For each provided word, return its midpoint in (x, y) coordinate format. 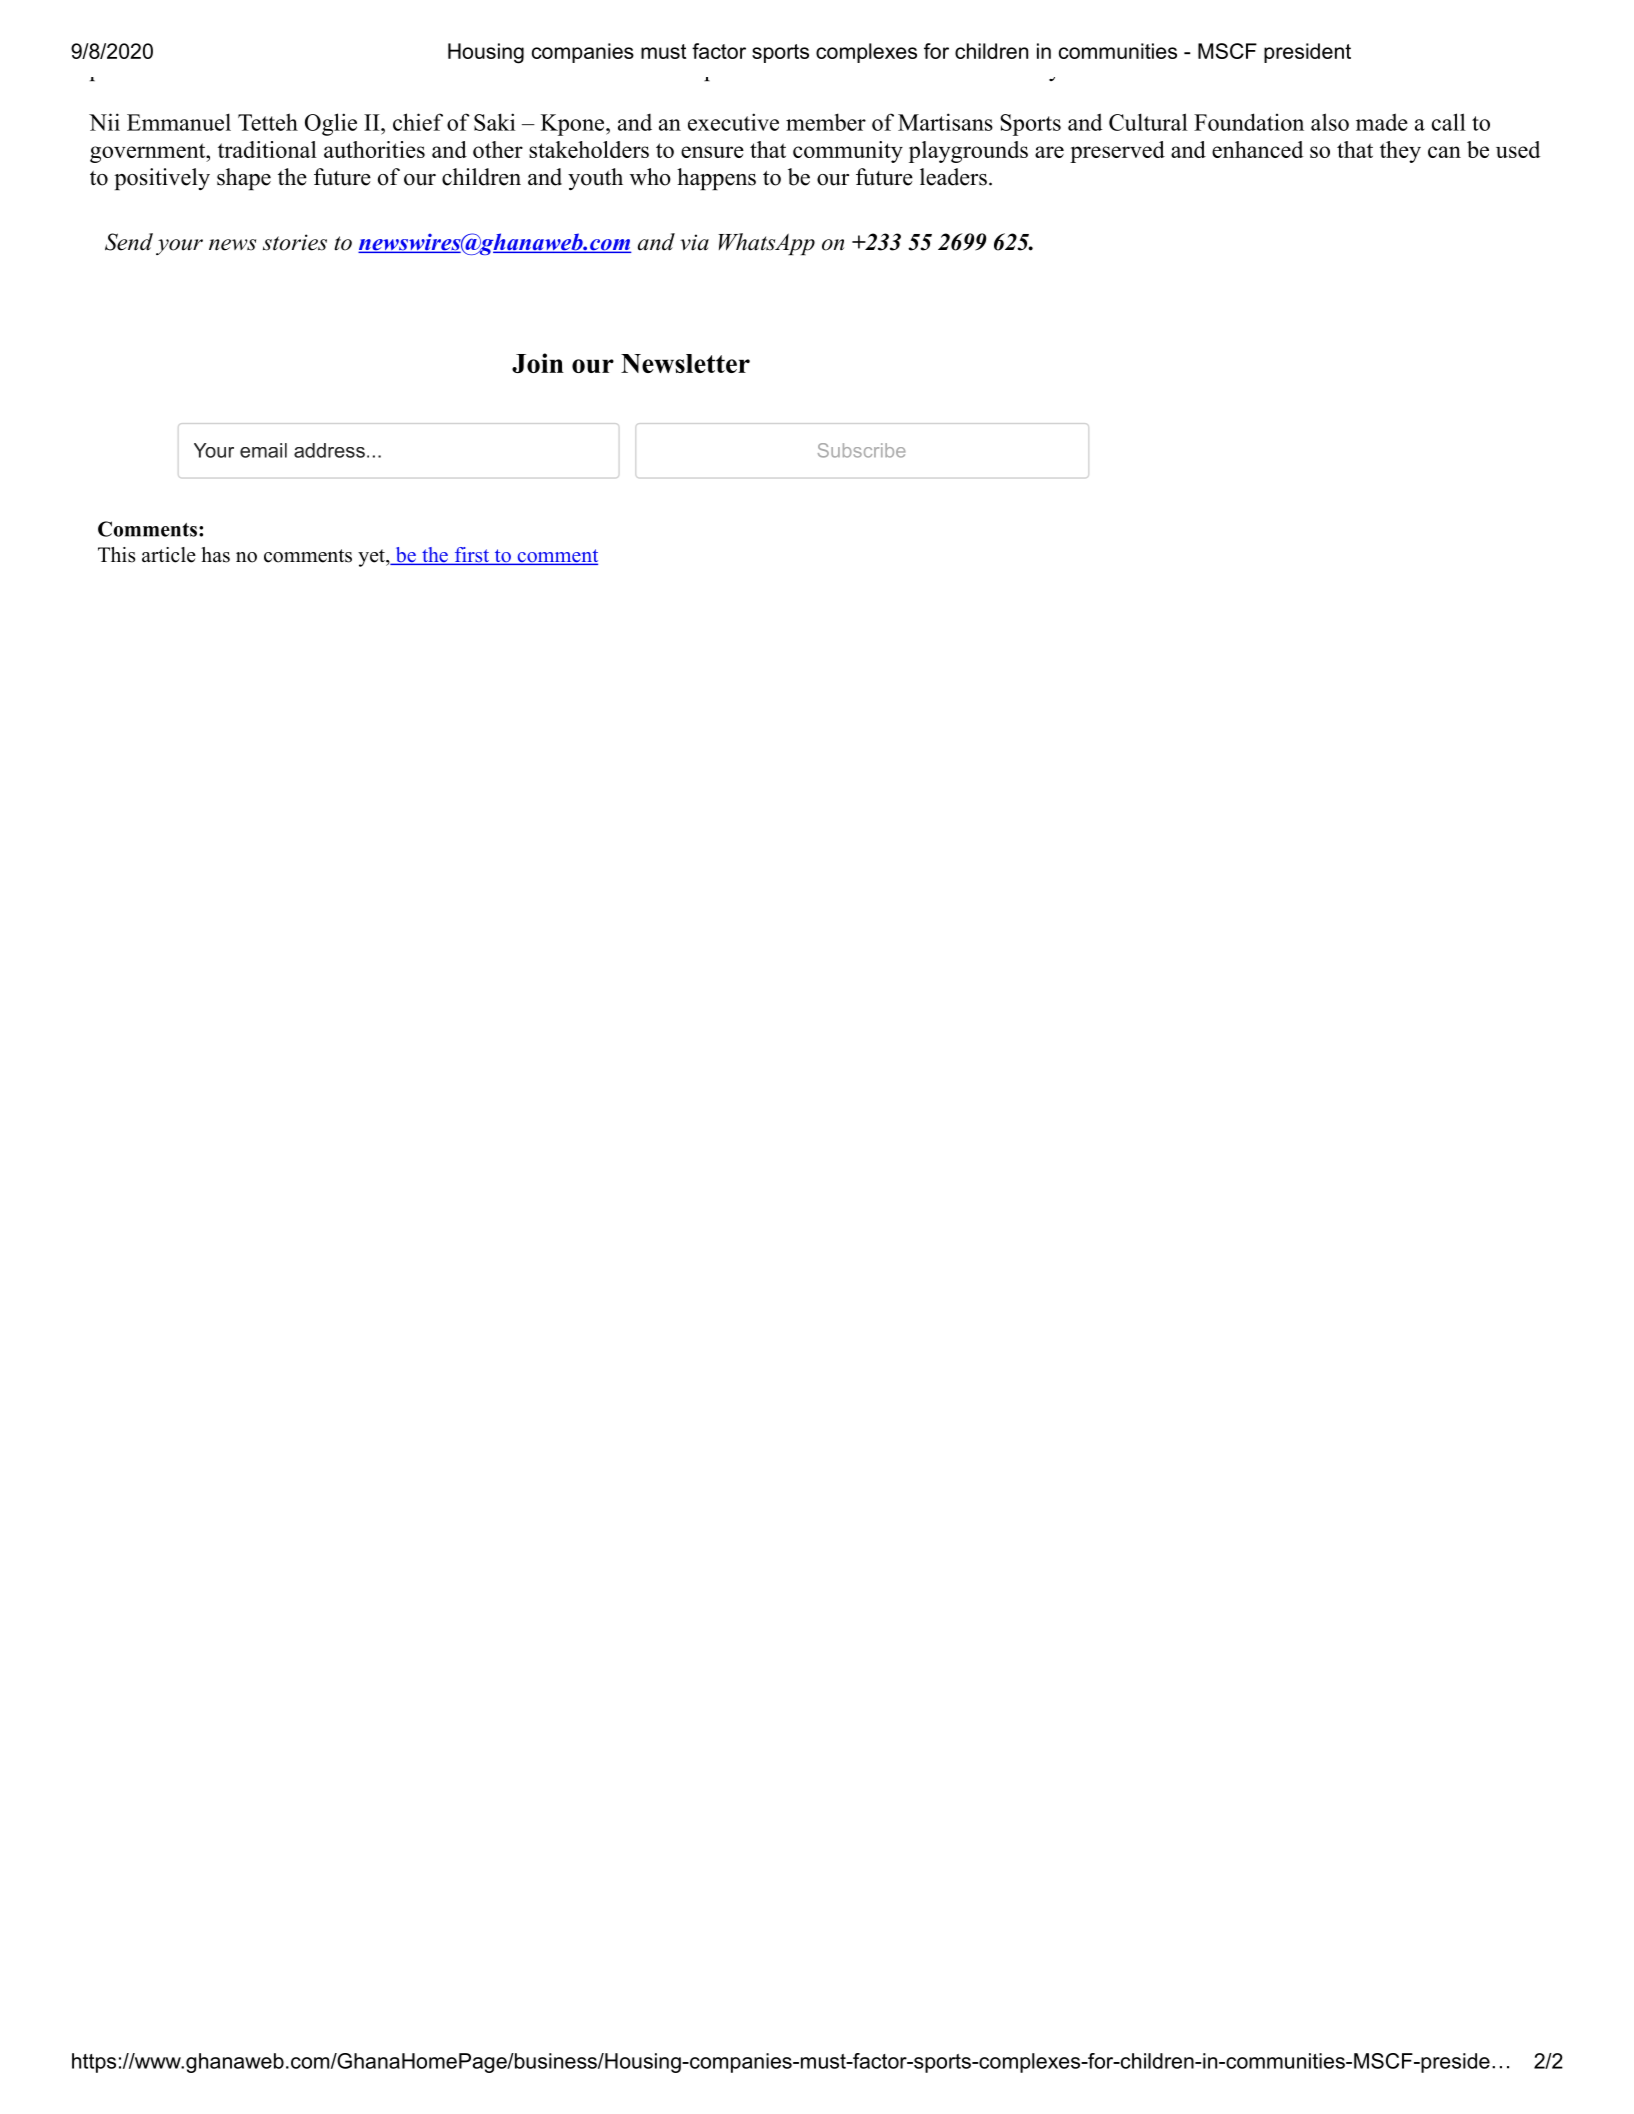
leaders (953, 177)
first (472, 556)
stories (295, 242)
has (215, 555)
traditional (267, 149)
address (329, 450)
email (263, 450)
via (694, 242)
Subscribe (862, 450)
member (826, 122)
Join (538, 363)
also (1330, 122)
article (169, 555)
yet (372, 558)
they (1400, 152)
